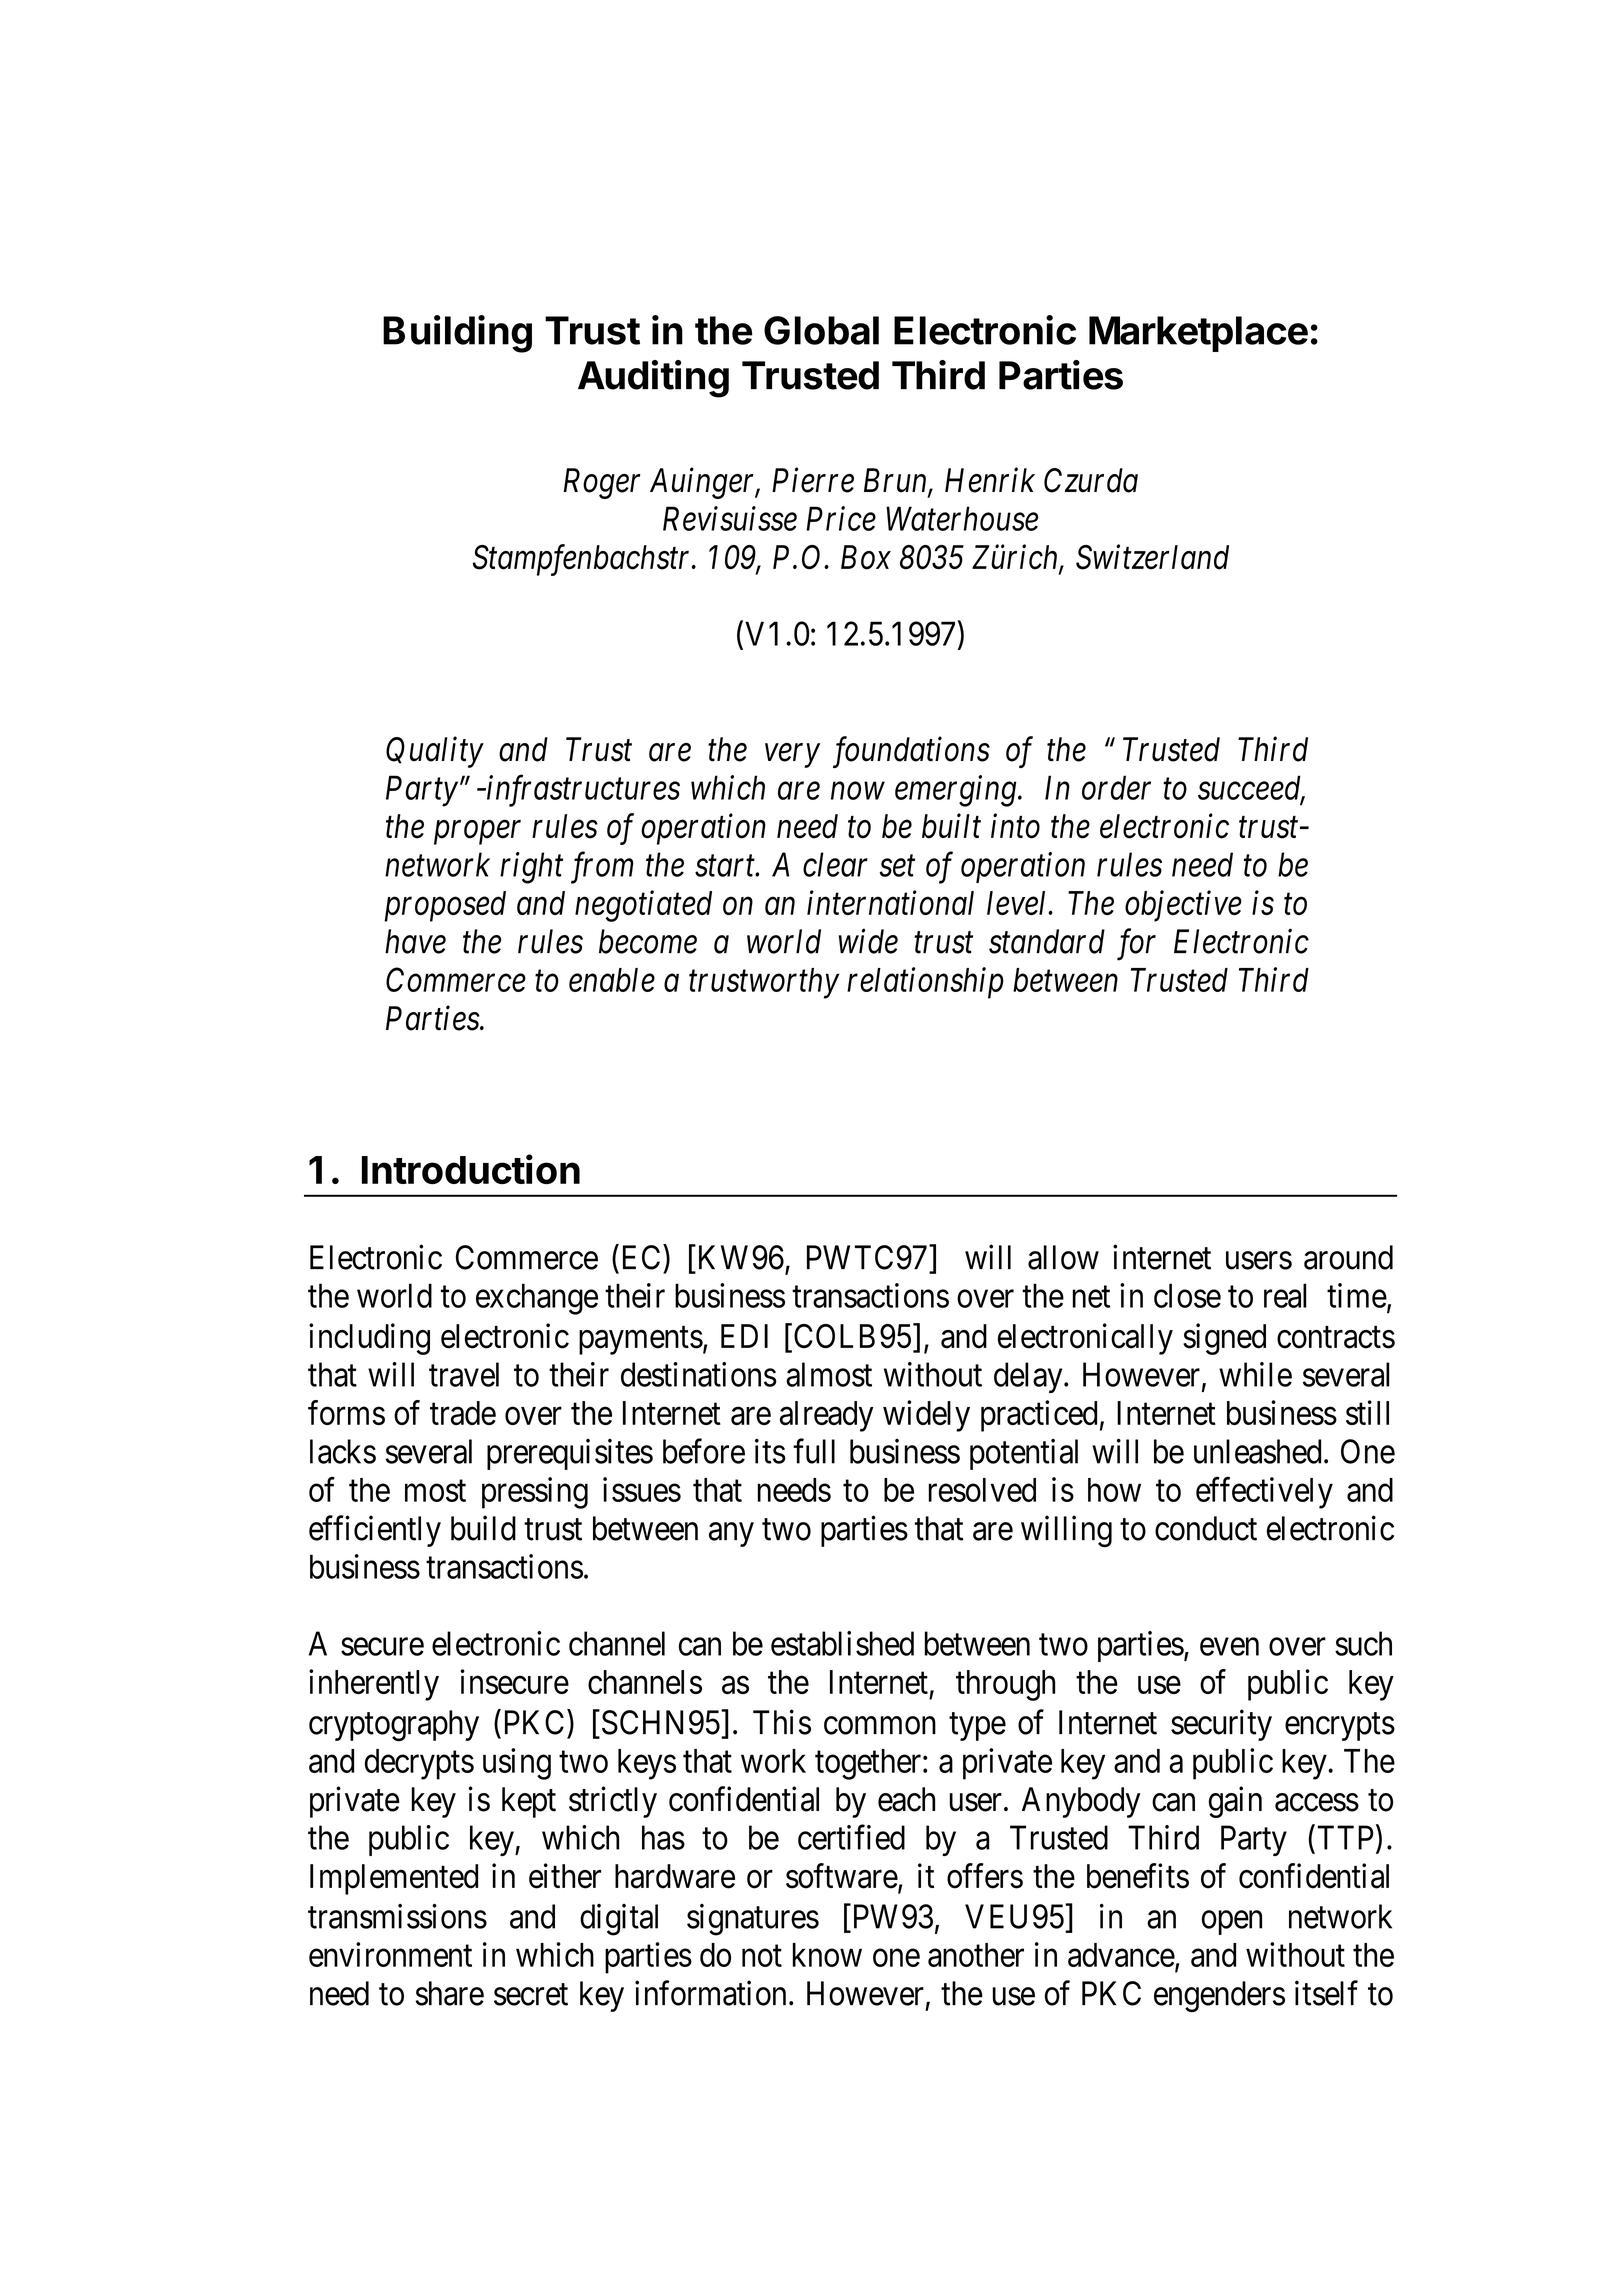 The height and width of the screenshot is (2285, 1615). Describe the element at coordinates (1198, 334) in the screenshot. I see `Marketplace` at that location.
